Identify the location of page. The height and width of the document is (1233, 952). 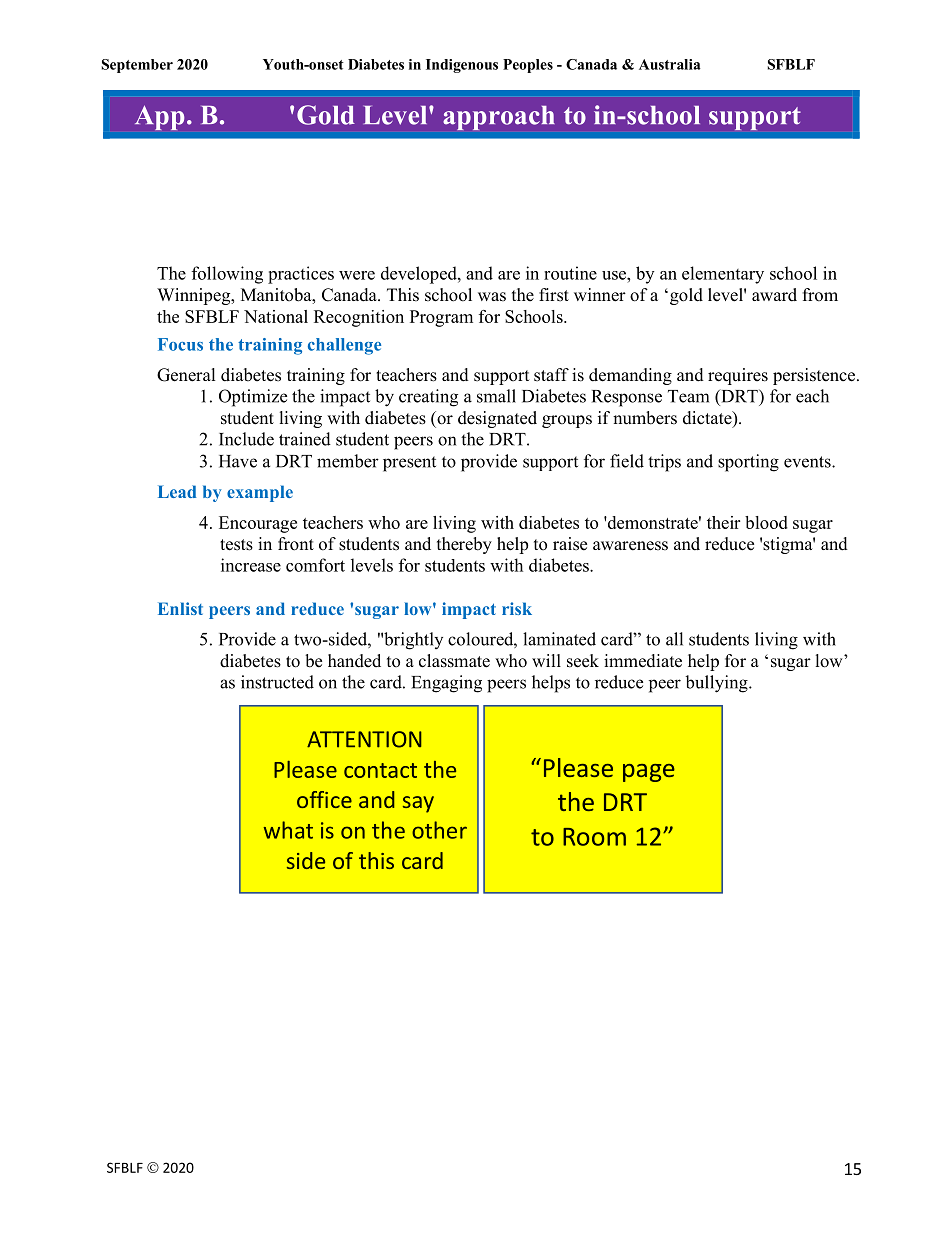
(649, 773).
